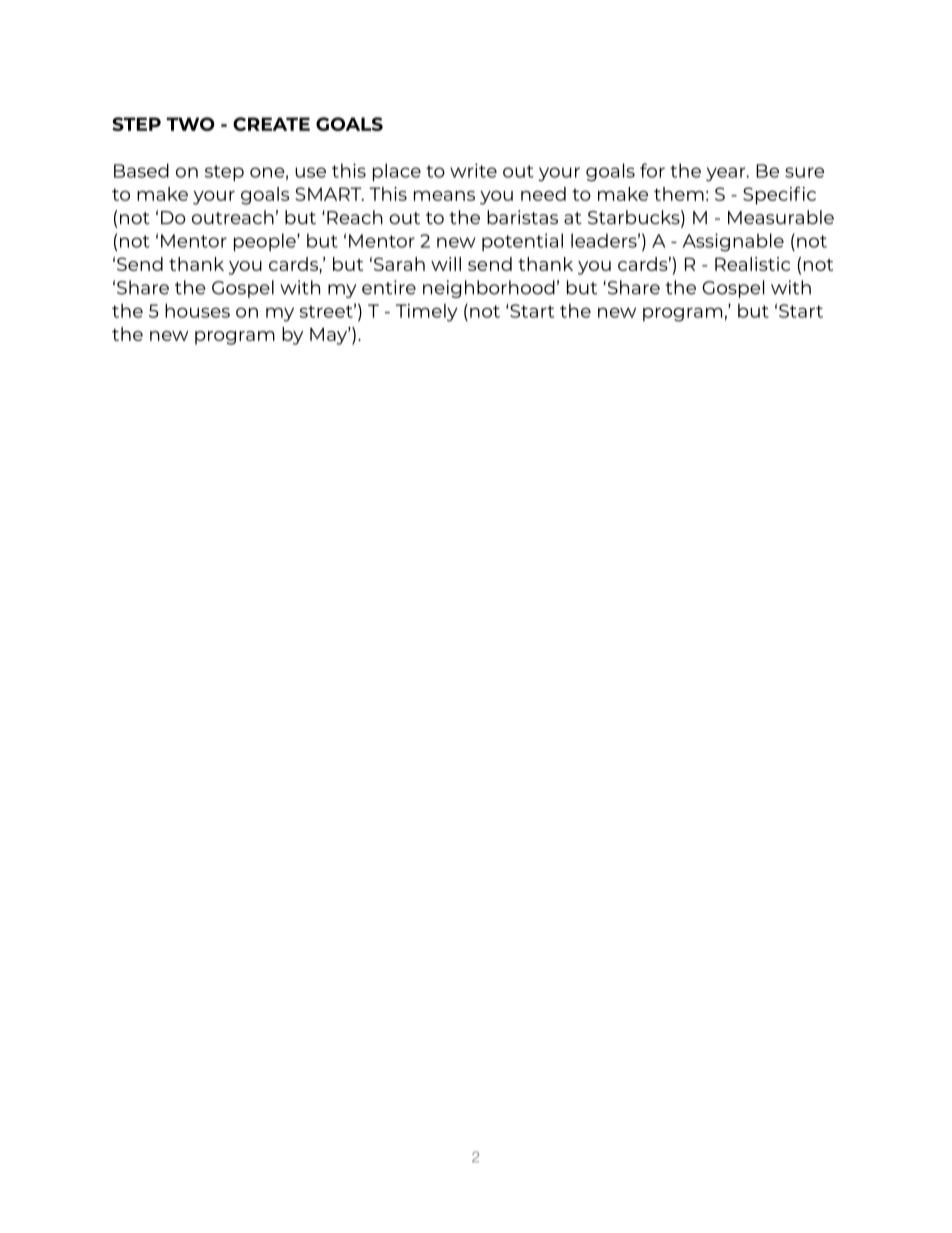 The height and width of the screenshot is (1233, 952). I want to click on people, so click(266, 242).
